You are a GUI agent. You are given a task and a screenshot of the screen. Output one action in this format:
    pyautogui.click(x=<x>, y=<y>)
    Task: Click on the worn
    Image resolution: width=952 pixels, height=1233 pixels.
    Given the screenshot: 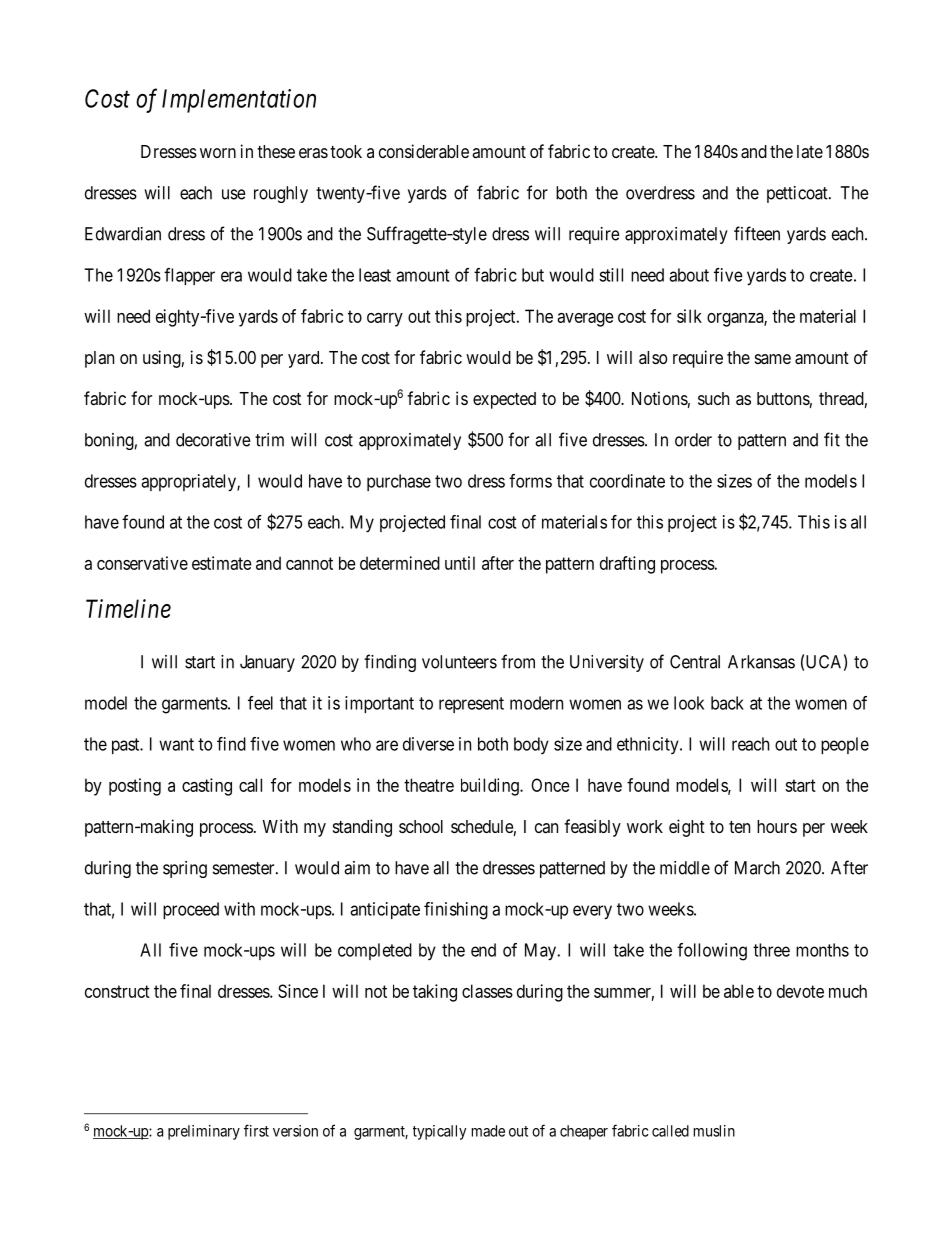 What is the action you would take?
    pyautogui.click(x=218, y=153)
